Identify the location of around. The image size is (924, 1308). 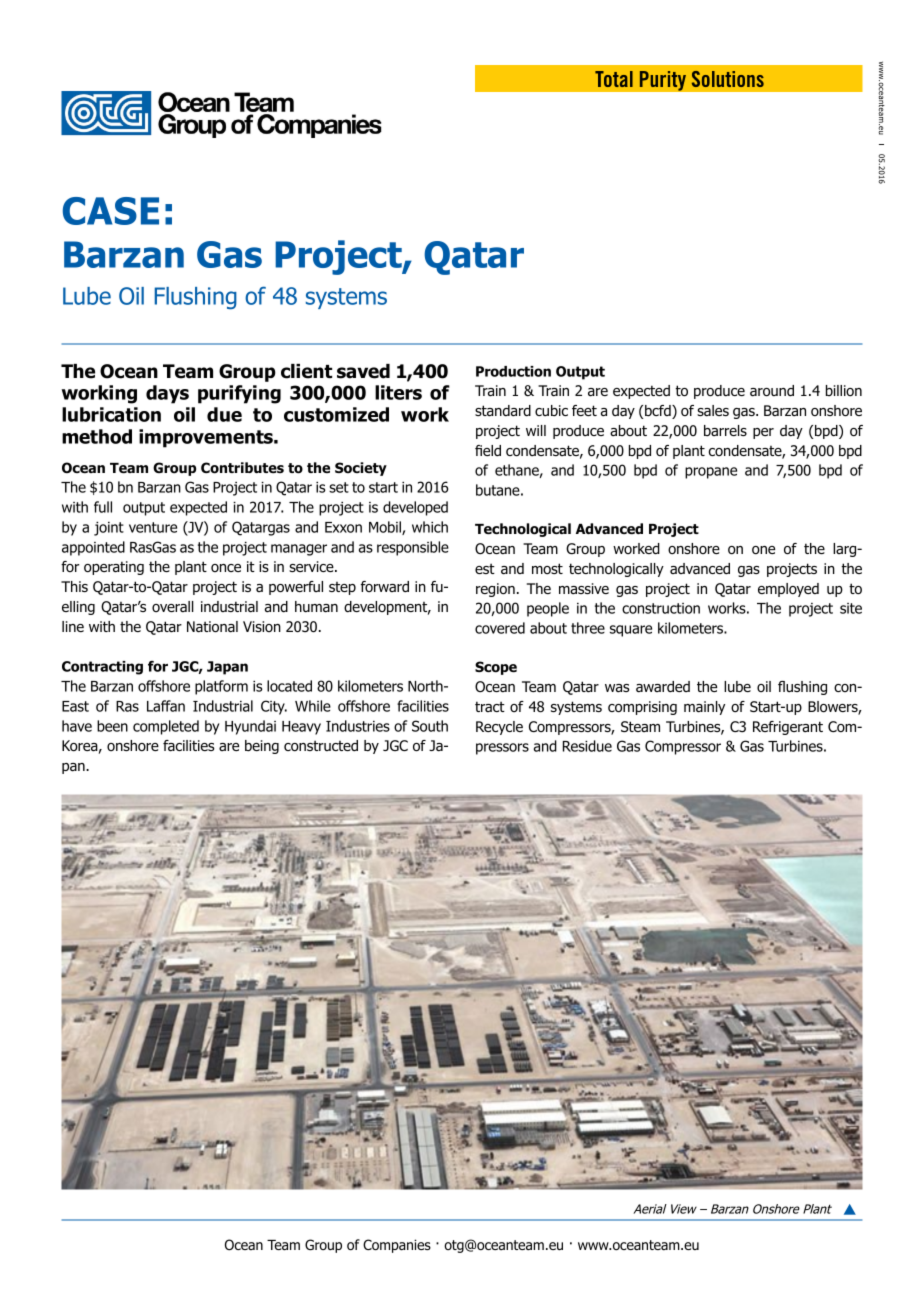
(772, 391).
